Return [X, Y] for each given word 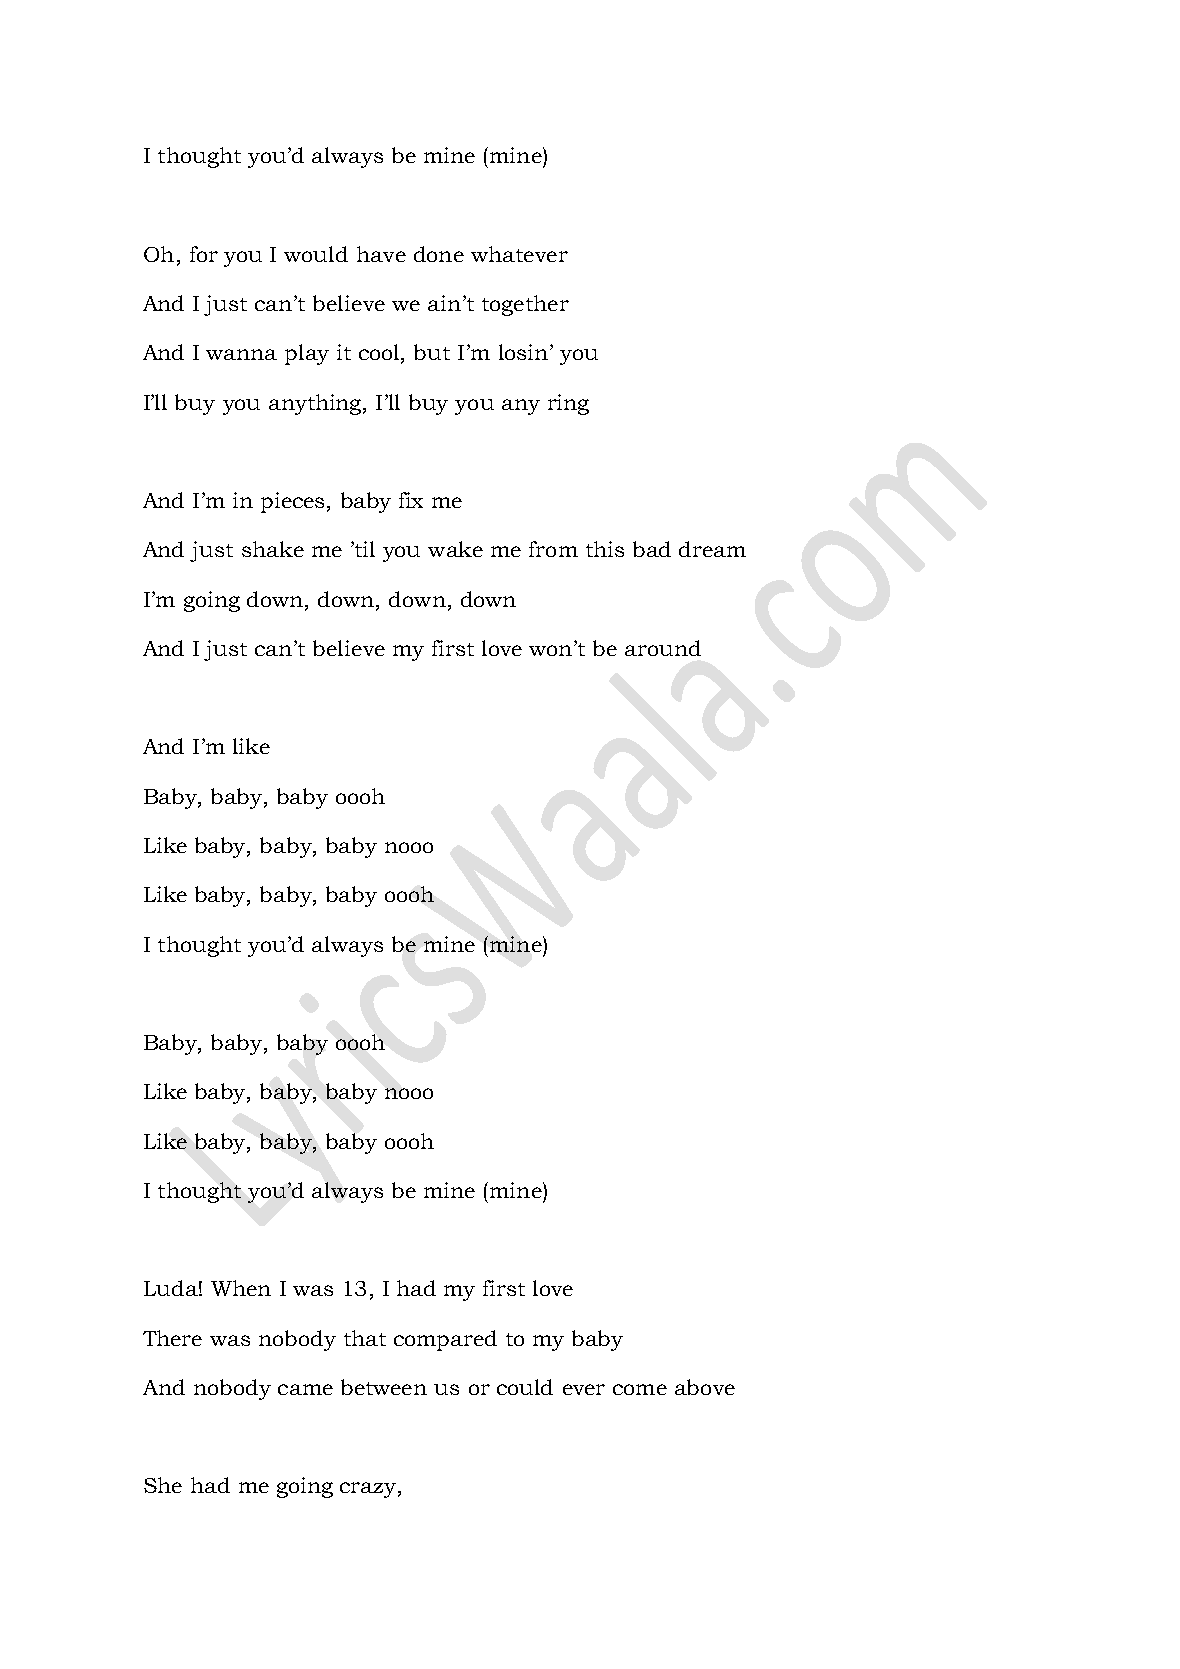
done [439, 254]
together [525, 305]
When [241, 1288]
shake [273, 549]
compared [445, 1340]
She [163, 1485]
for [204, 254]
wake [455, 549]
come [640, 1389]
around [663, 648]
